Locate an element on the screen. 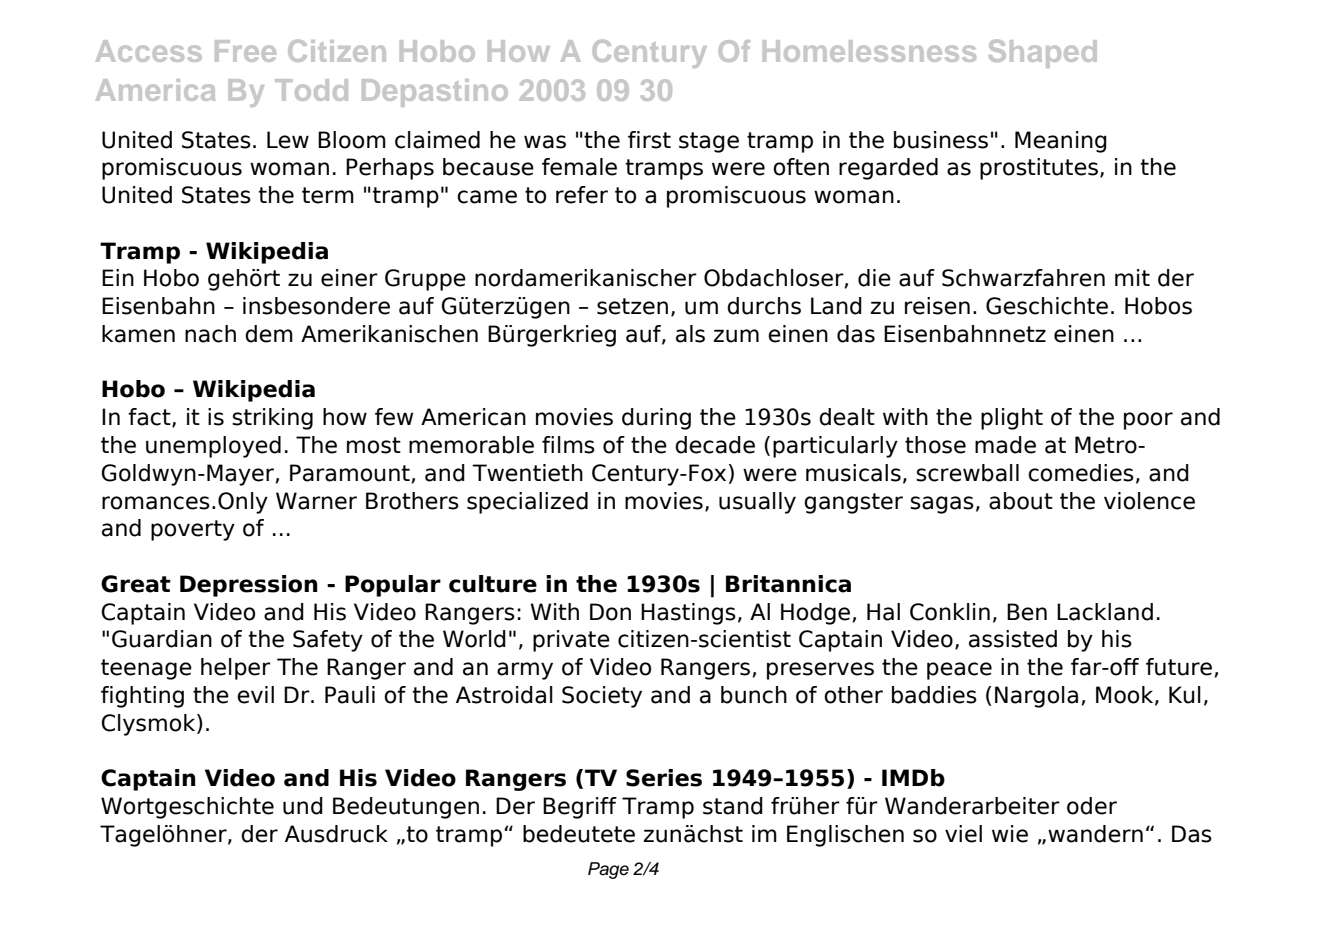 The image size is (1323, 932). dem is located at coordinates (269, 334).
